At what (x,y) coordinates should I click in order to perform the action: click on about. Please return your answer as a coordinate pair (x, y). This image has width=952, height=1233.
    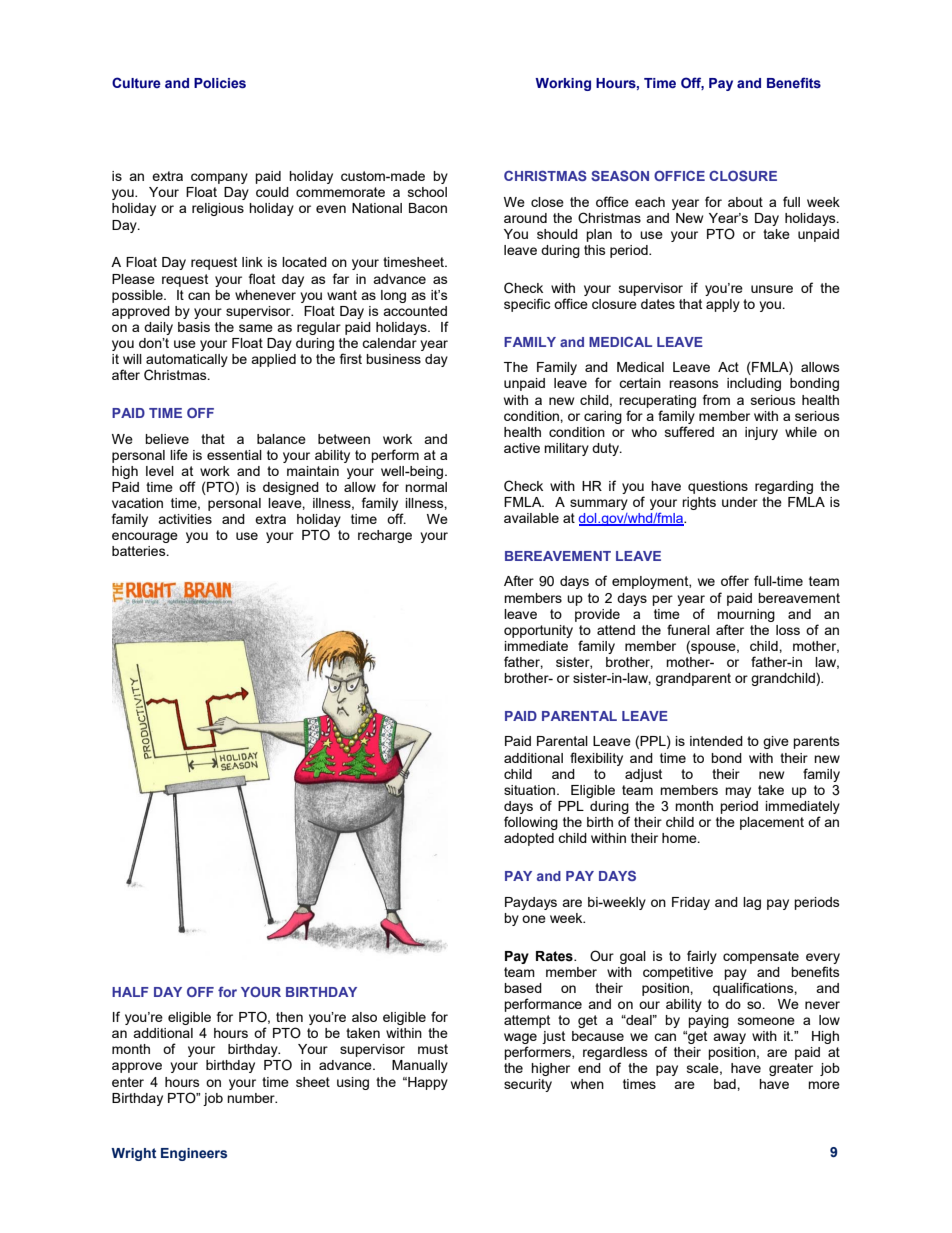
    Looking at the image, I should click on (745, 202).
